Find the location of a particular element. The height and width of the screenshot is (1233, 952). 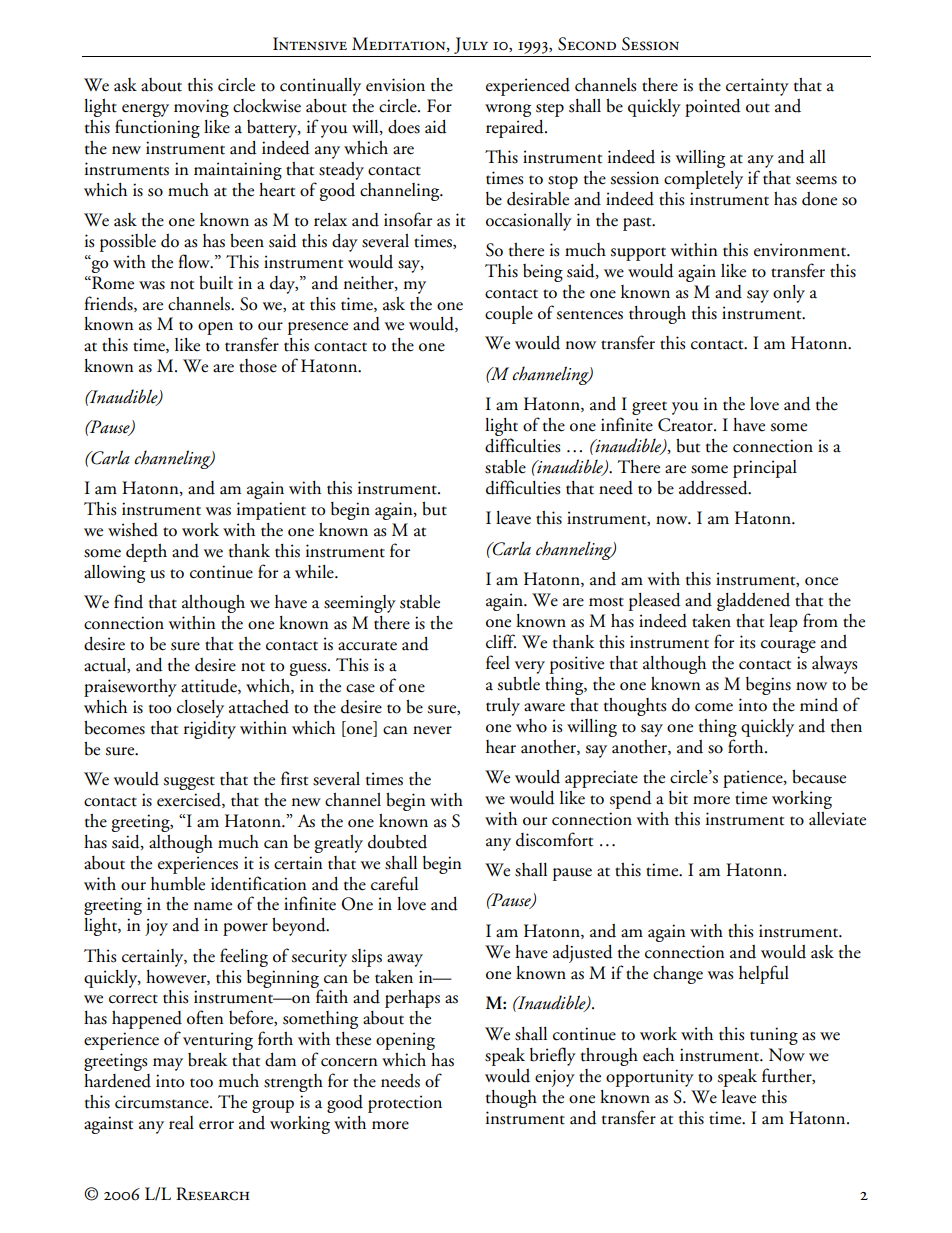

Research is located at coordinates (213, 1194).
